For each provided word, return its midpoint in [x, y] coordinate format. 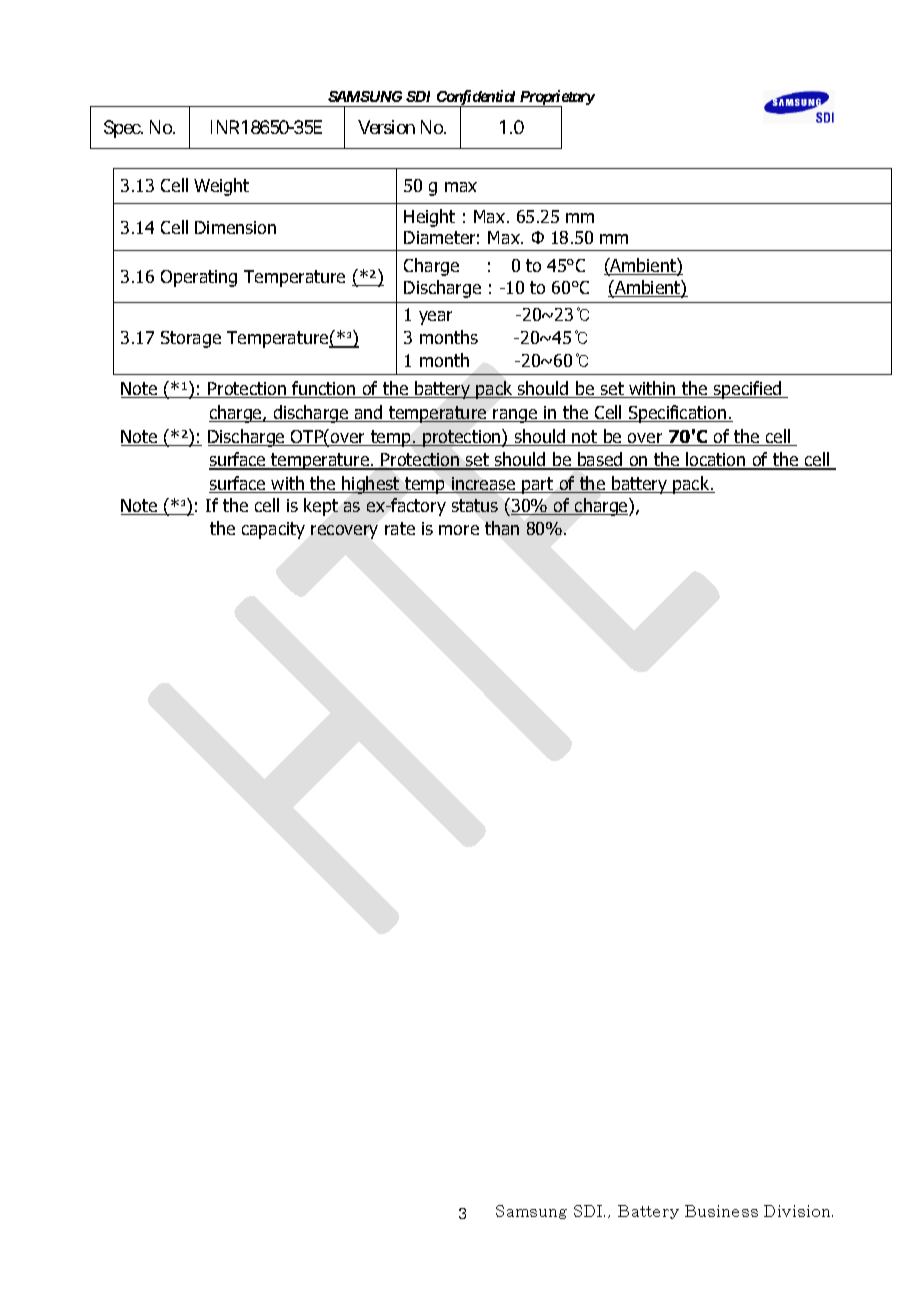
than [502, 528]
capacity [273, 530]
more [459, 530]
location [716, 461]
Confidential [476, 99]
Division [798, 1211]
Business [721, 1211]
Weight [221, 187]
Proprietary [556, 99]
